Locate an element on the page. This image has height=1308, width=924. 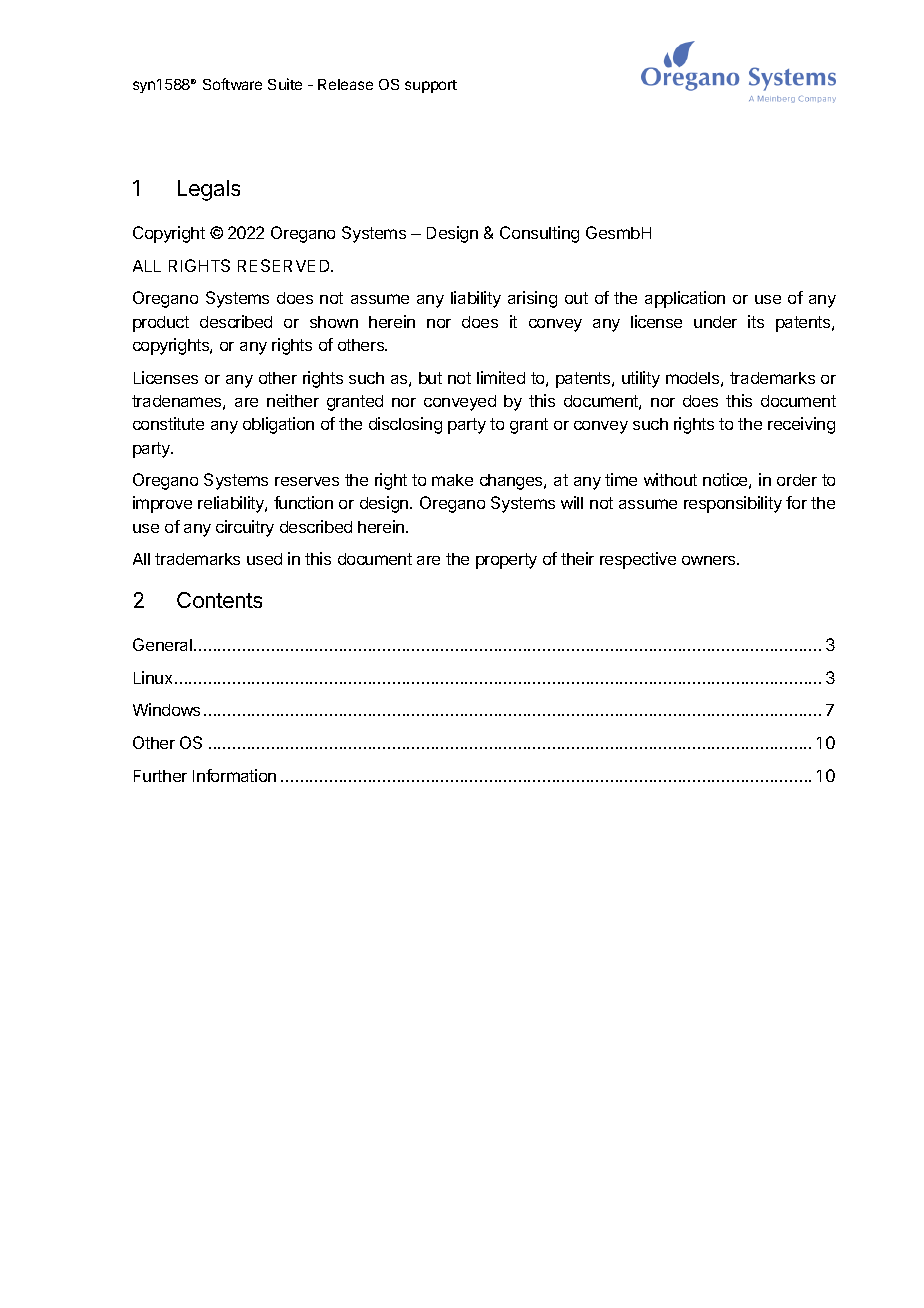
Software is located at coordinates (232, 84).
